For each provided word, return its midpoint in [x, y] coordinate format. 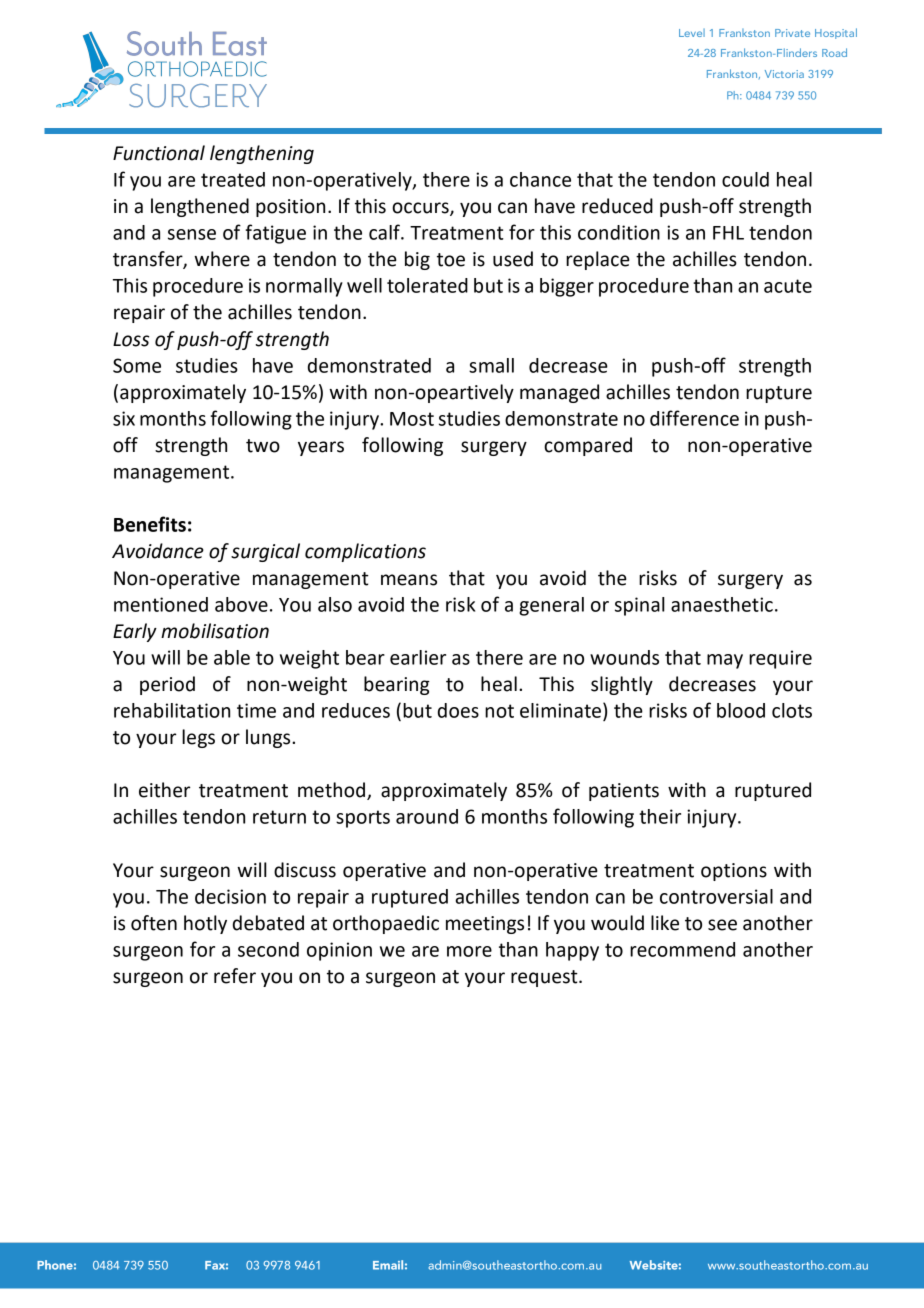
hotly [205, 924]
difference [694, 418]
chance [540, 179]
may [725, 661]
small [491, 365]
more [469, 951]
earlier [418, 657]
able [232, 657]
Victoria [784, 74]
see [722, 925]
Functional [159, 153]
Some [137, 365]
